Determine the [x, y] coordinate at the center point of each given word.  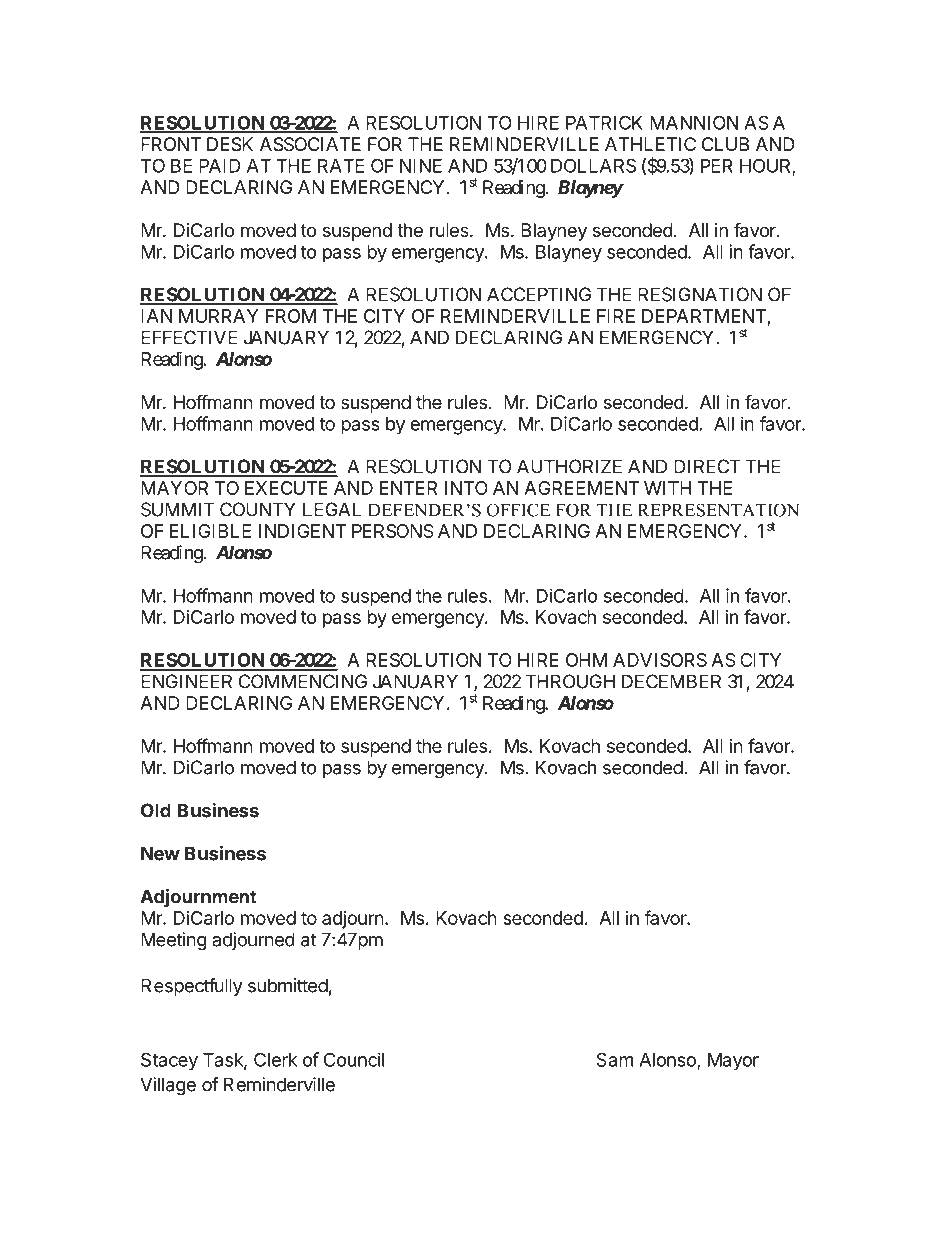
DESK [230, 144]
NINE [421, 166]
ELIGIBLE [210, 531]
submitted [288, 985]
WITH [668, 488]
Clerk [275, 1059]
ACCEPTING [539, 294]
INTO [466, 488]
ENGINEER [186, 681]
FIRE [616, 316]
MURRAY [218, 316]
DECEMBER [671, 681]
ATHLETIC [650, 144]
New [160, 853]
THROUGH [570, 681]
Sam [614, 1059]
